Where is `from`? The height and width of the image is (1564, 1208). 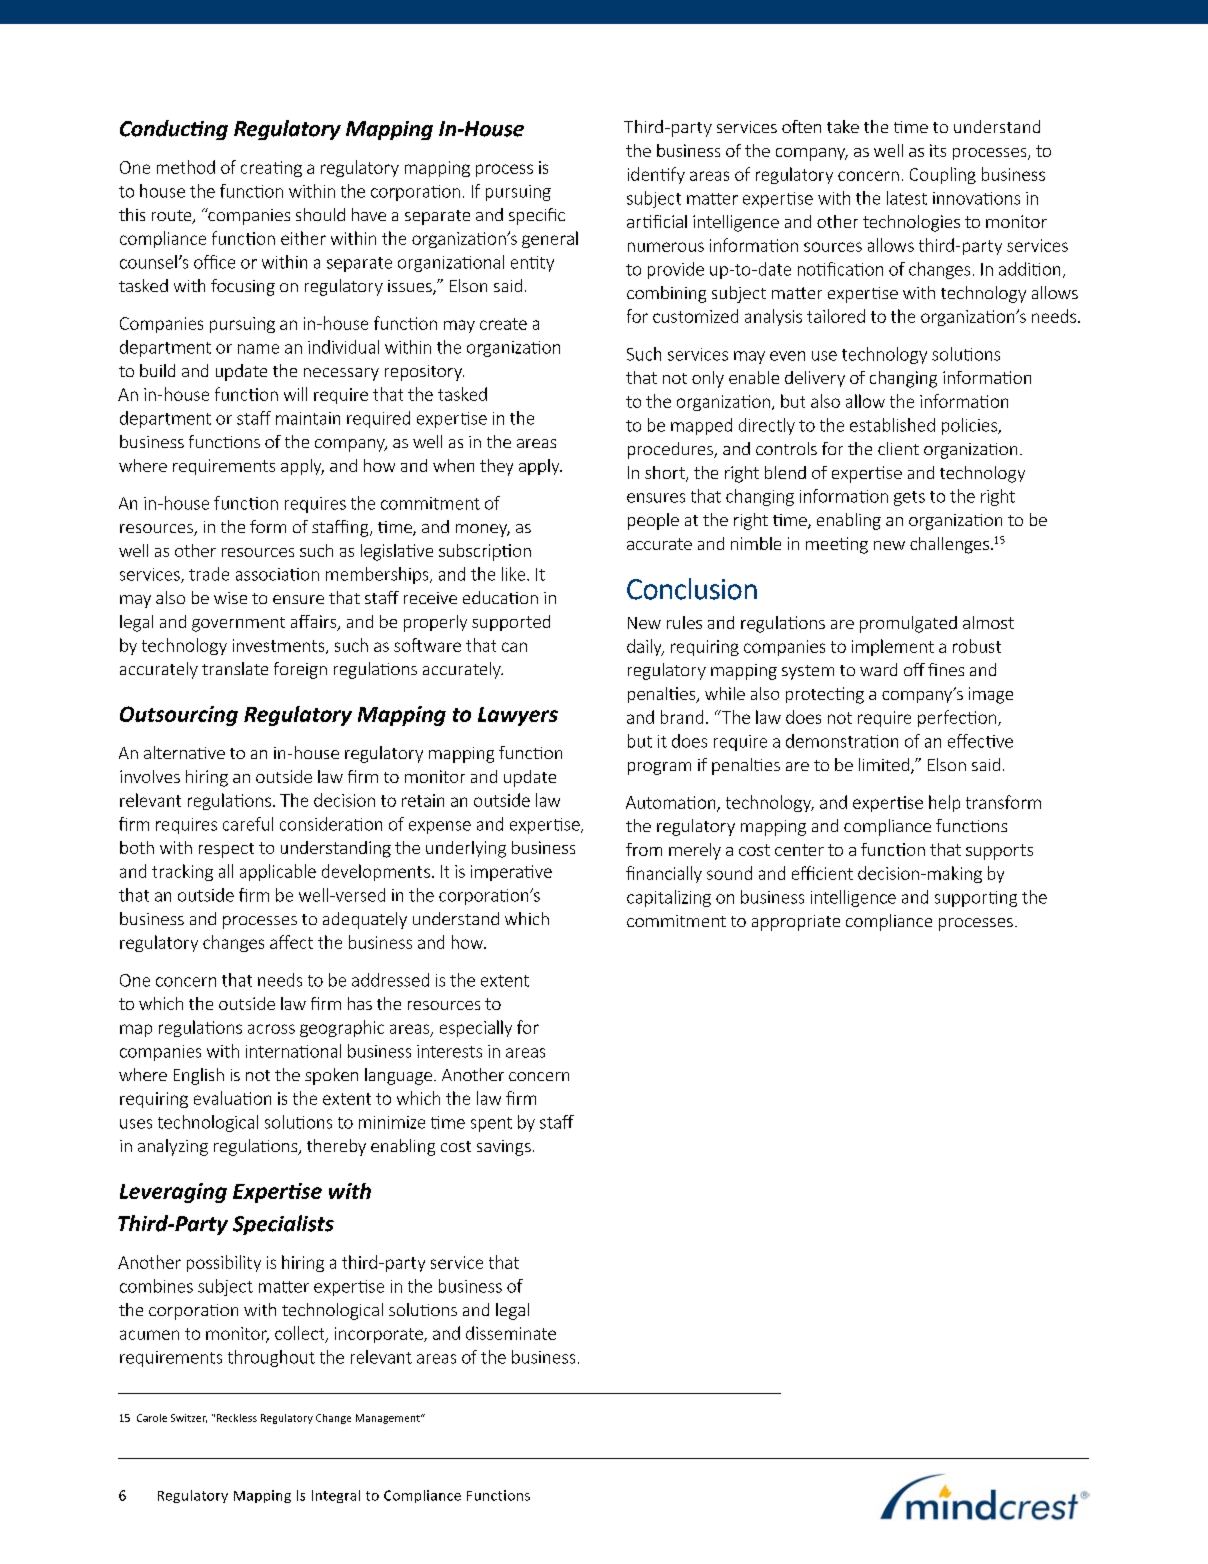 from is located at coordinates (644, 849).
